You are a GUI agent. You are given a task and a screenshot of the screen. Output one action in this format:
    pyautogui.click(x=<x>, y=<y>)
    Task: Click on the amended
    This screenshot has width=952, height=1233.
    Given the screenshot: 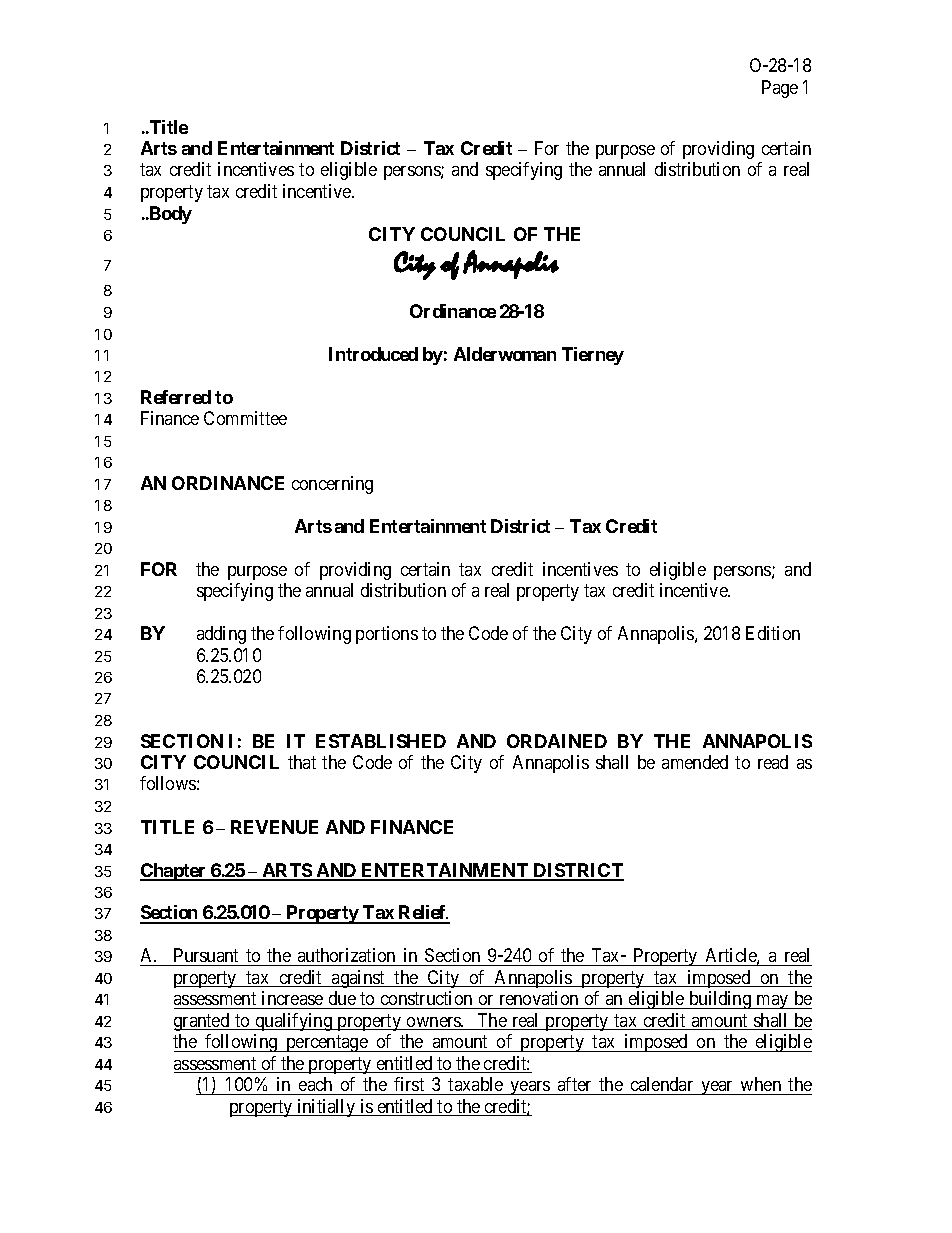 What is the action you would take?
    pyautogui.click(x=695, y=762)
